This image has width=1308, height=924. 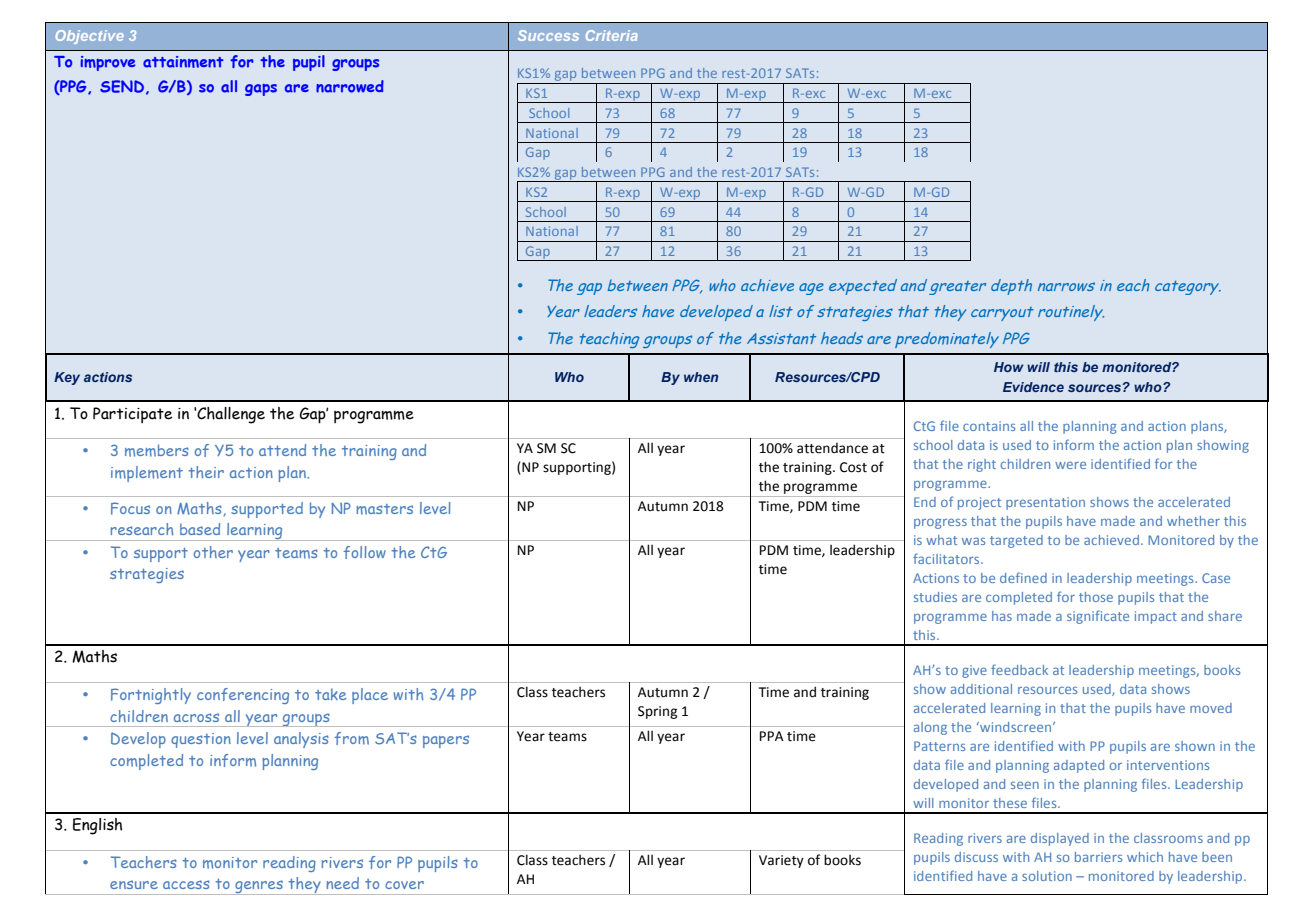 I want to click on their, so click(x=206, y=472).
